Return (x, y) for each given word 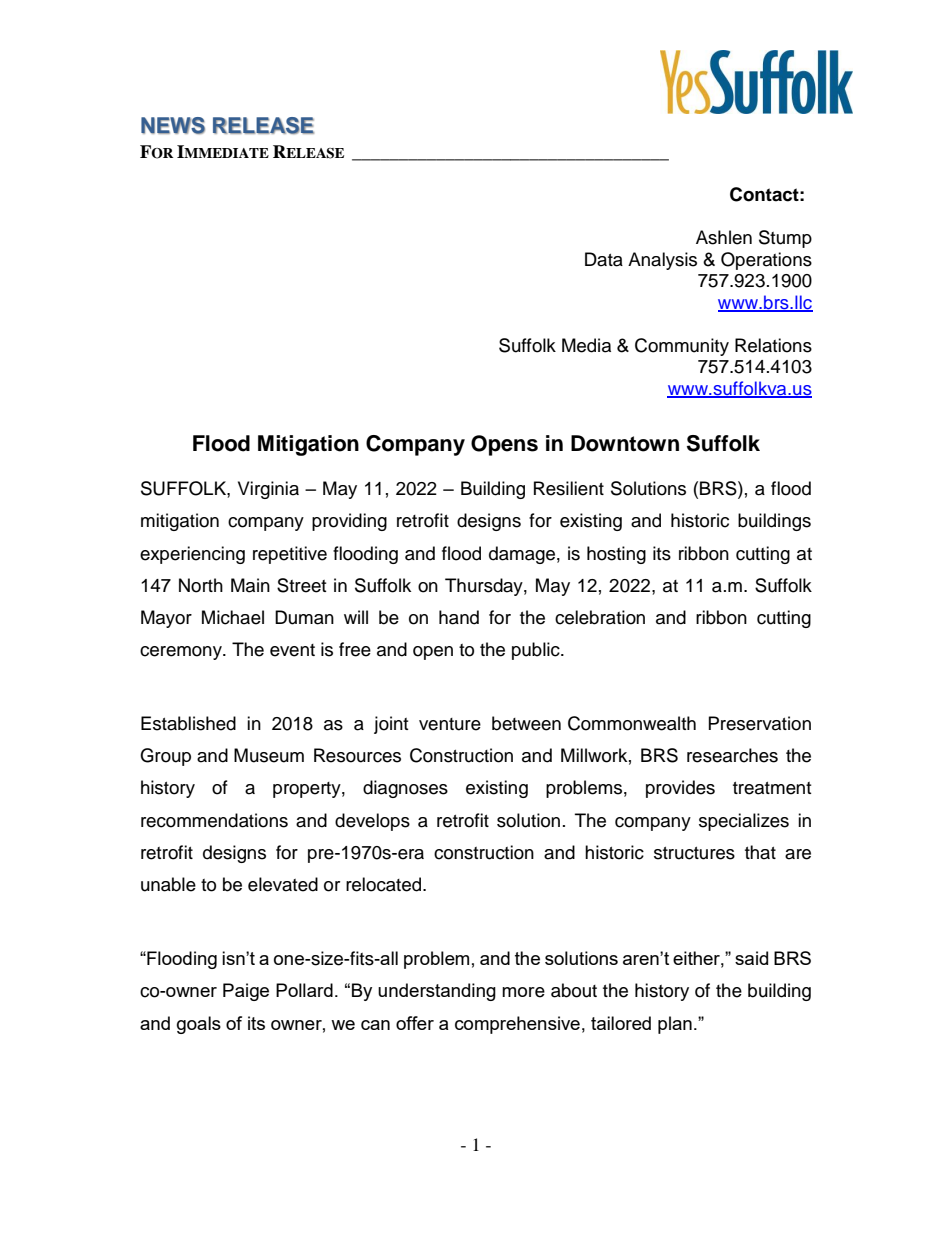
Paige (246, 992)
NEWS (173, 125)
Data (604, 259)
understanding (437, 992)
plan (675, 1025)
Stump (785, 239)
